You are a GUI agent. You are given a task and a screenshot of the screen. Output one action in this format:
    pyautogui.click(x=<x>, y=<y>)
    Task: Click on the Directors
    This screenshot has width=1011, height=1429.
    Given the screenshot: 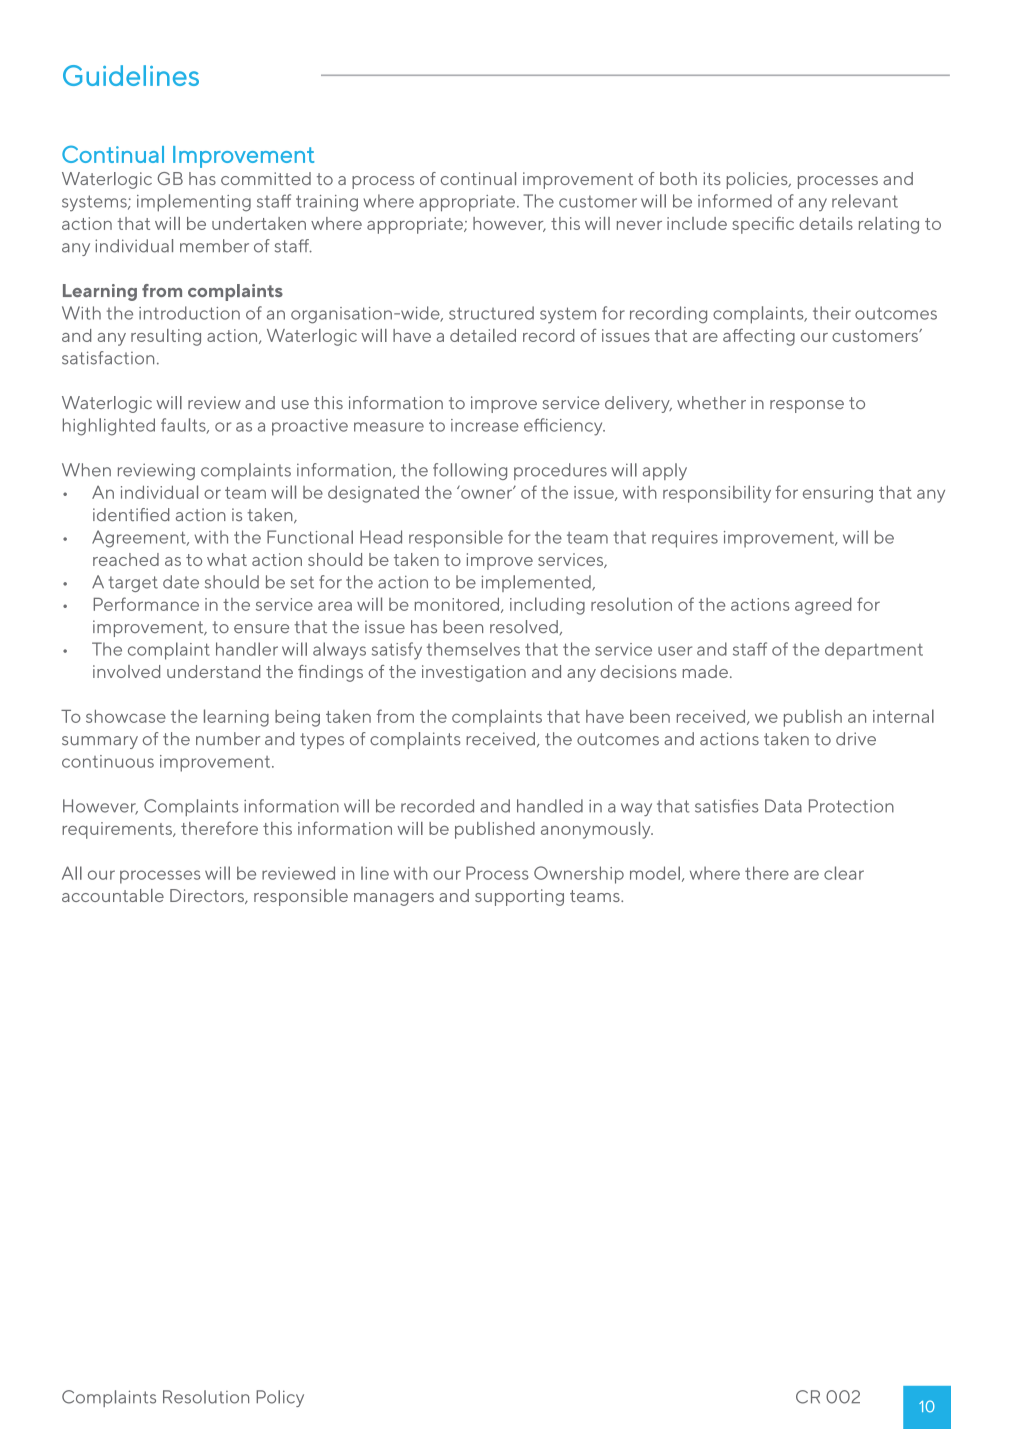 What is the action you would take?
    pyautogui.click(x=208, y=896)
